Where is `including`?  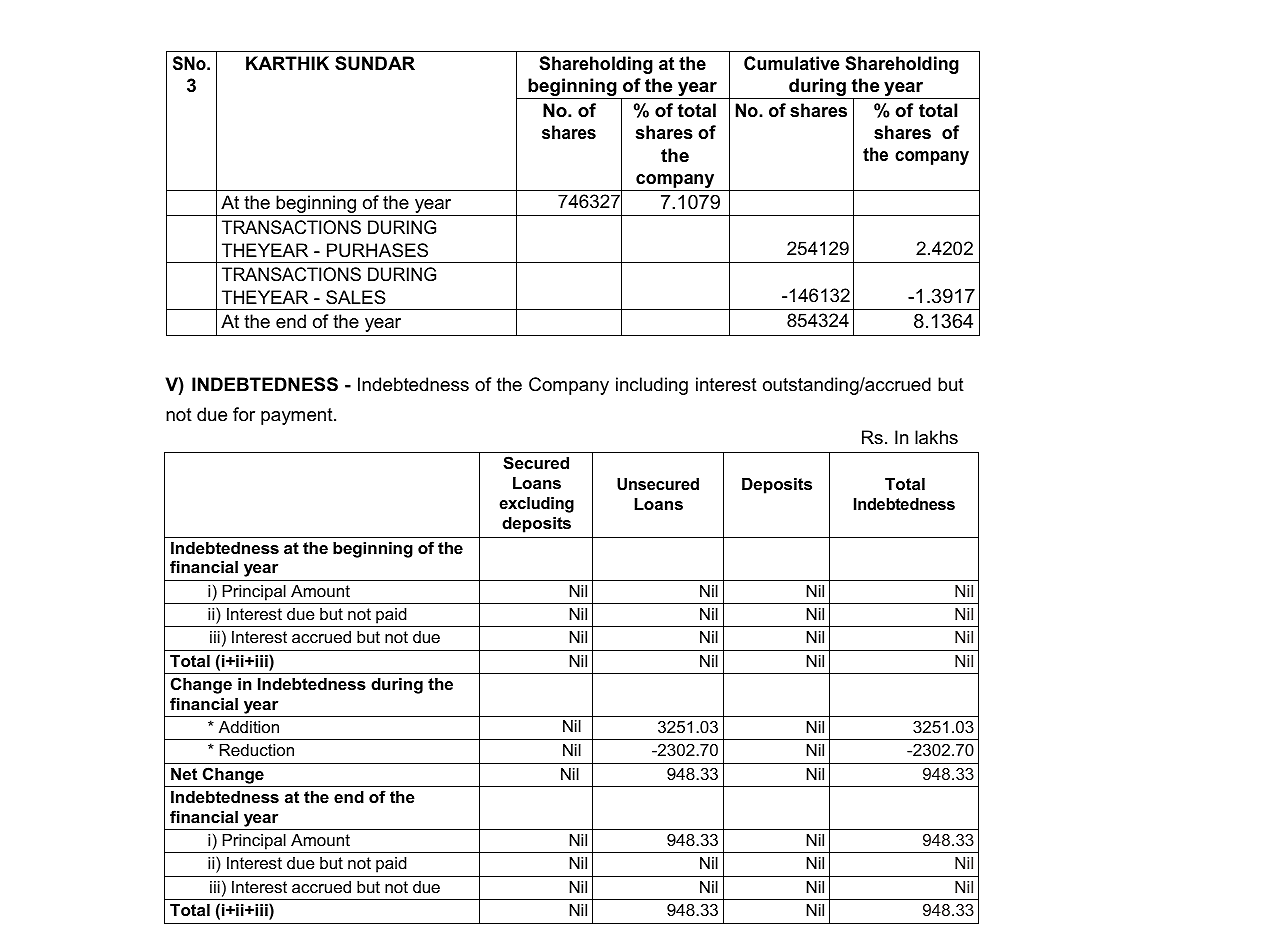
including is located at coordinates (652, 386).
